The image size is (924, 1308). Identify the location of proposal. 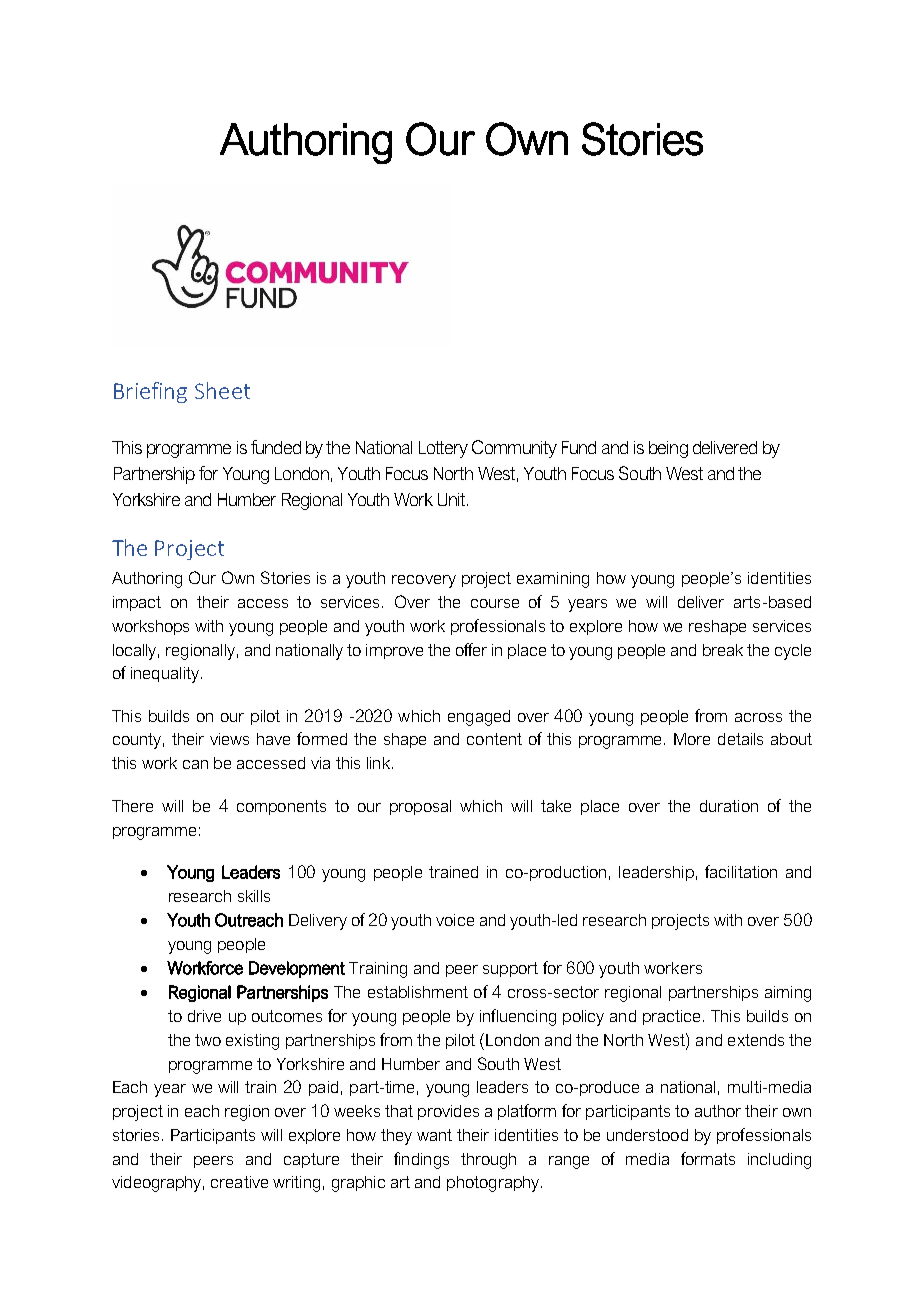
(420, 807).
